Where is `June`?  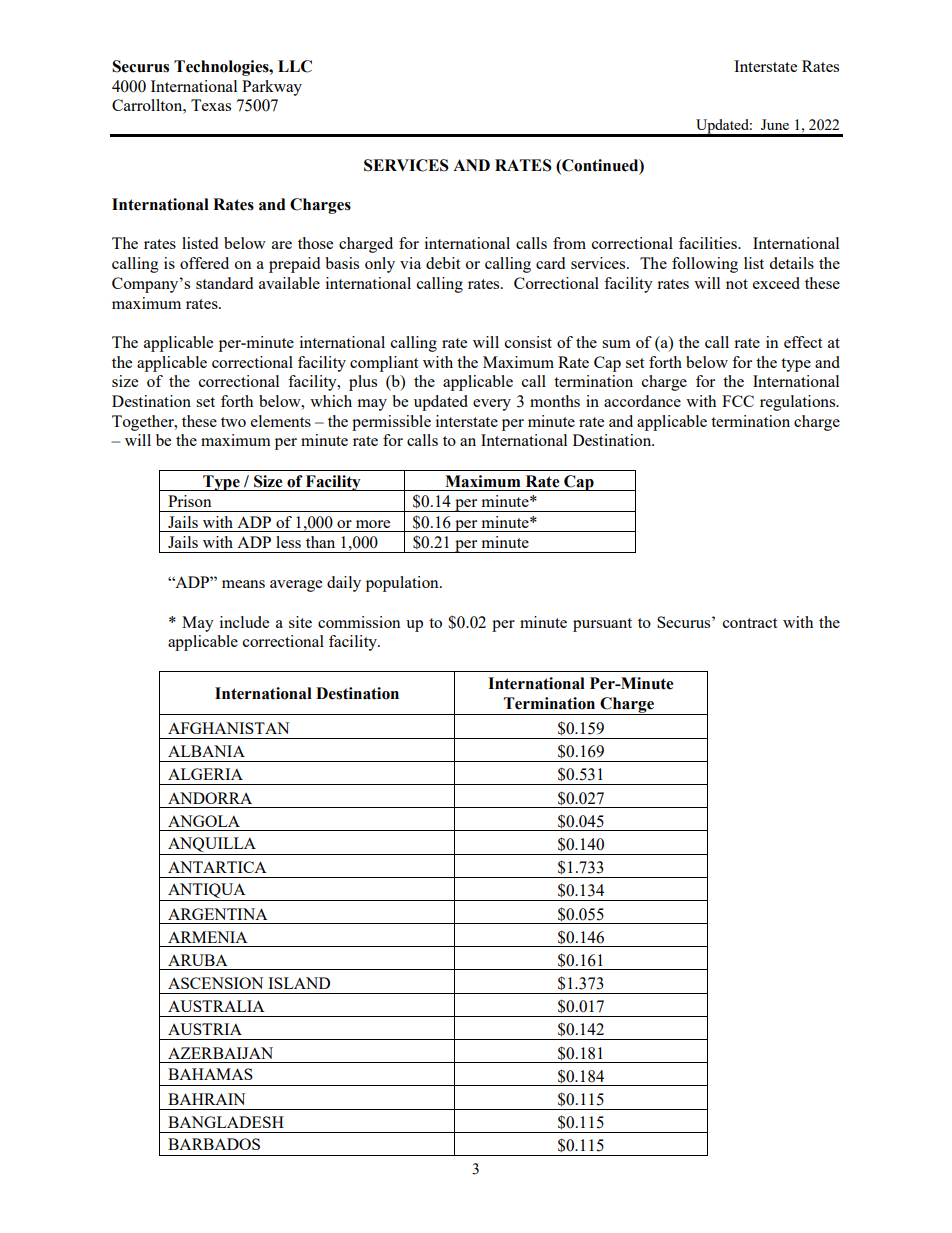
June is located at coordinates (775, 124).
